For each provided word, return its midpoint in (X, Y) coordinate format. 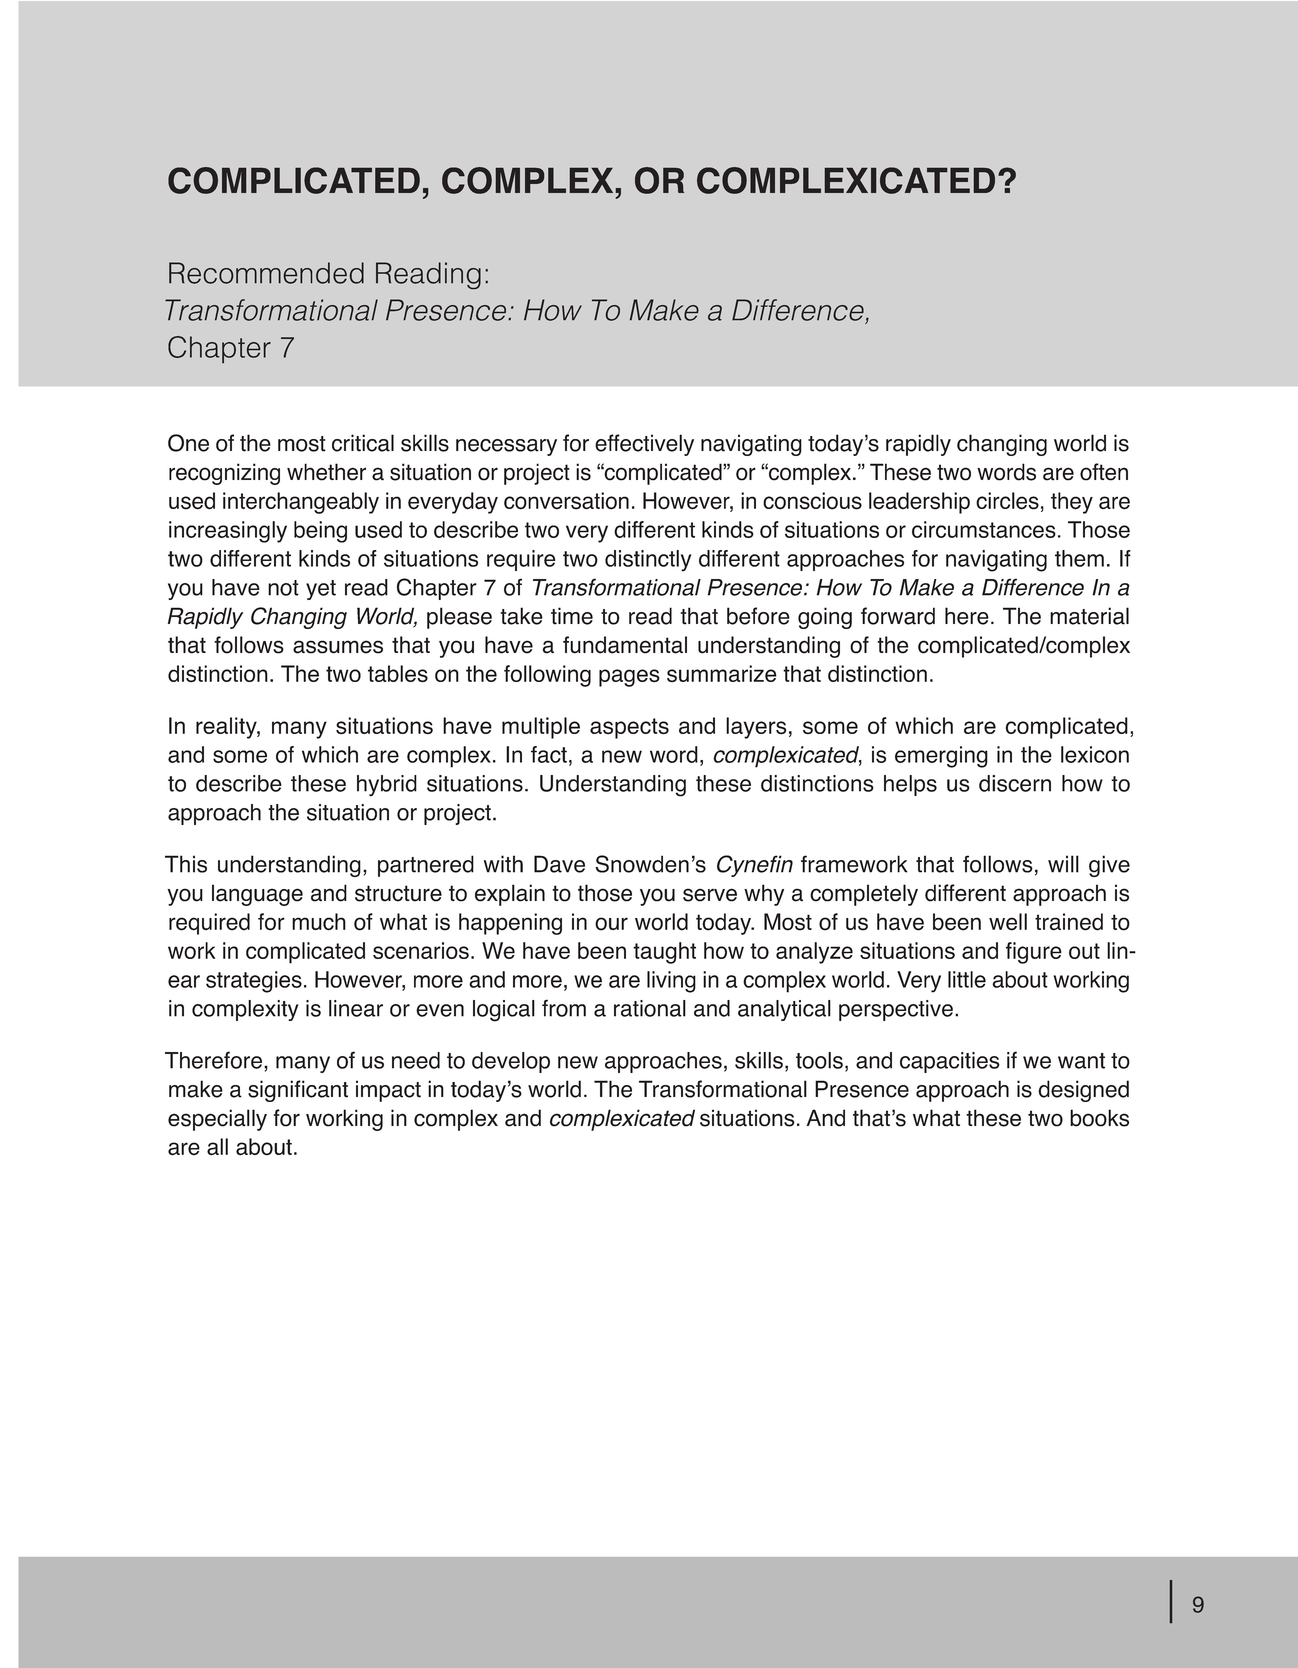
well (1008, 922)
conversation (566, 501)
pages (629, 678)
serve (710, 895)
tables (398, 673)
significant (298, 1091)
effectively (644, 445)
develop (511, 1062)
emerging (941, 757)
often (1104, 472)
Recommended (266, 273)
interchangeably (301, 503)
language (257, 895)
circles (1007, 501)
